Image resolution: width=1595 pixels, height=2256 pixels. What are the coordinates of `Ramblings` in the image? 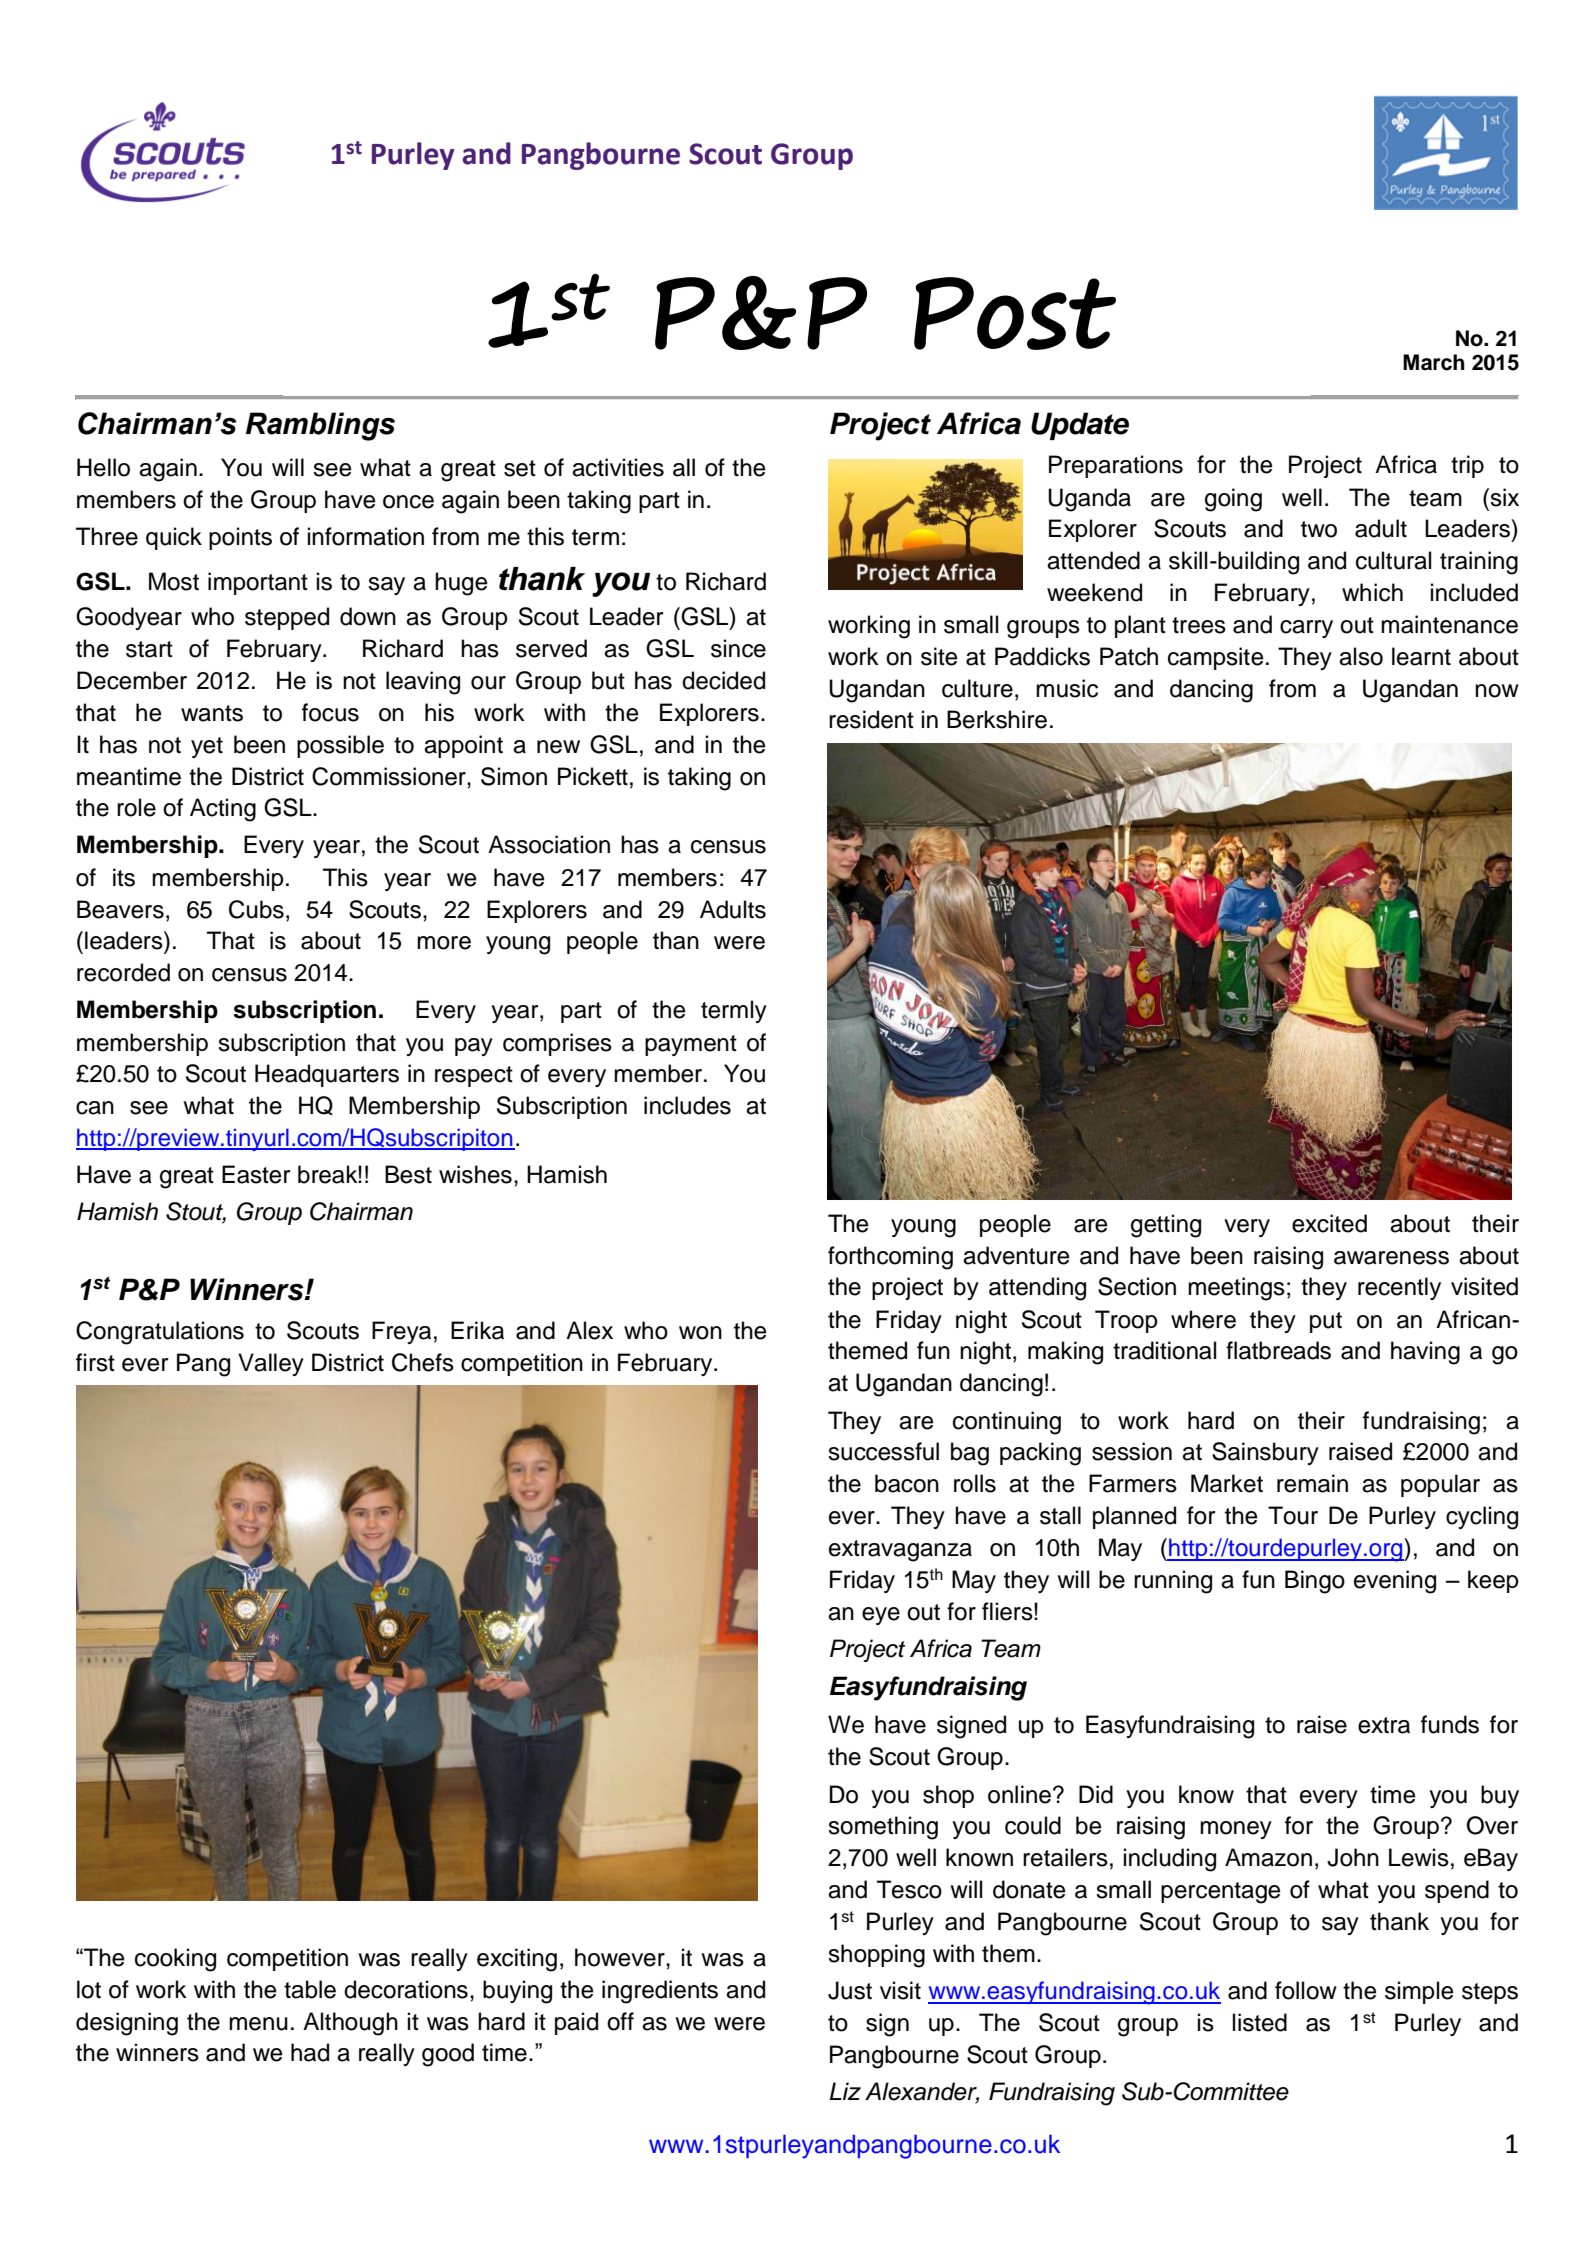 It's located at (320, 426).
